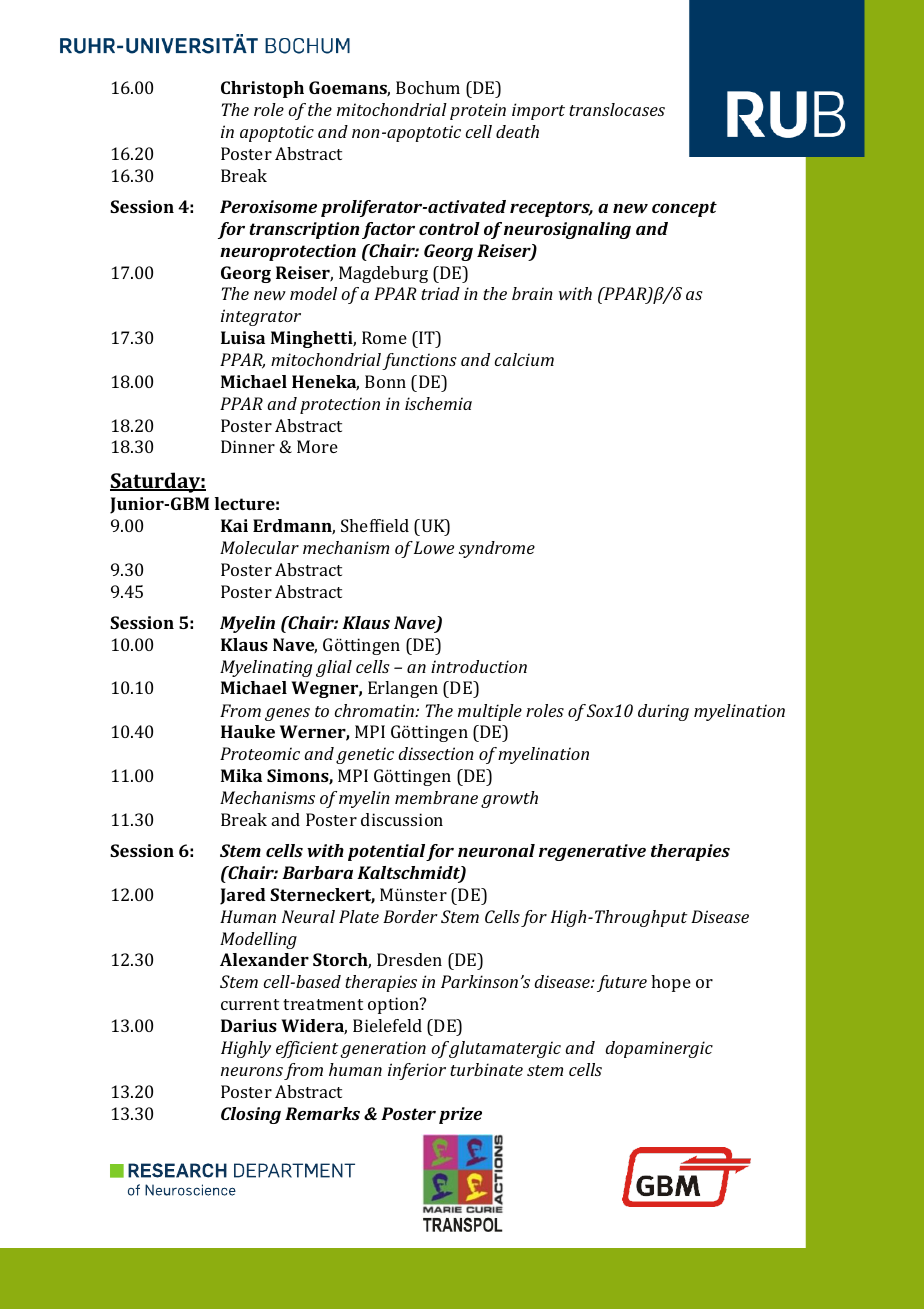  What do you see at coordinates (438, 403) in the screenshot?
I see `ischemia` at bounding box center [438, 403].
